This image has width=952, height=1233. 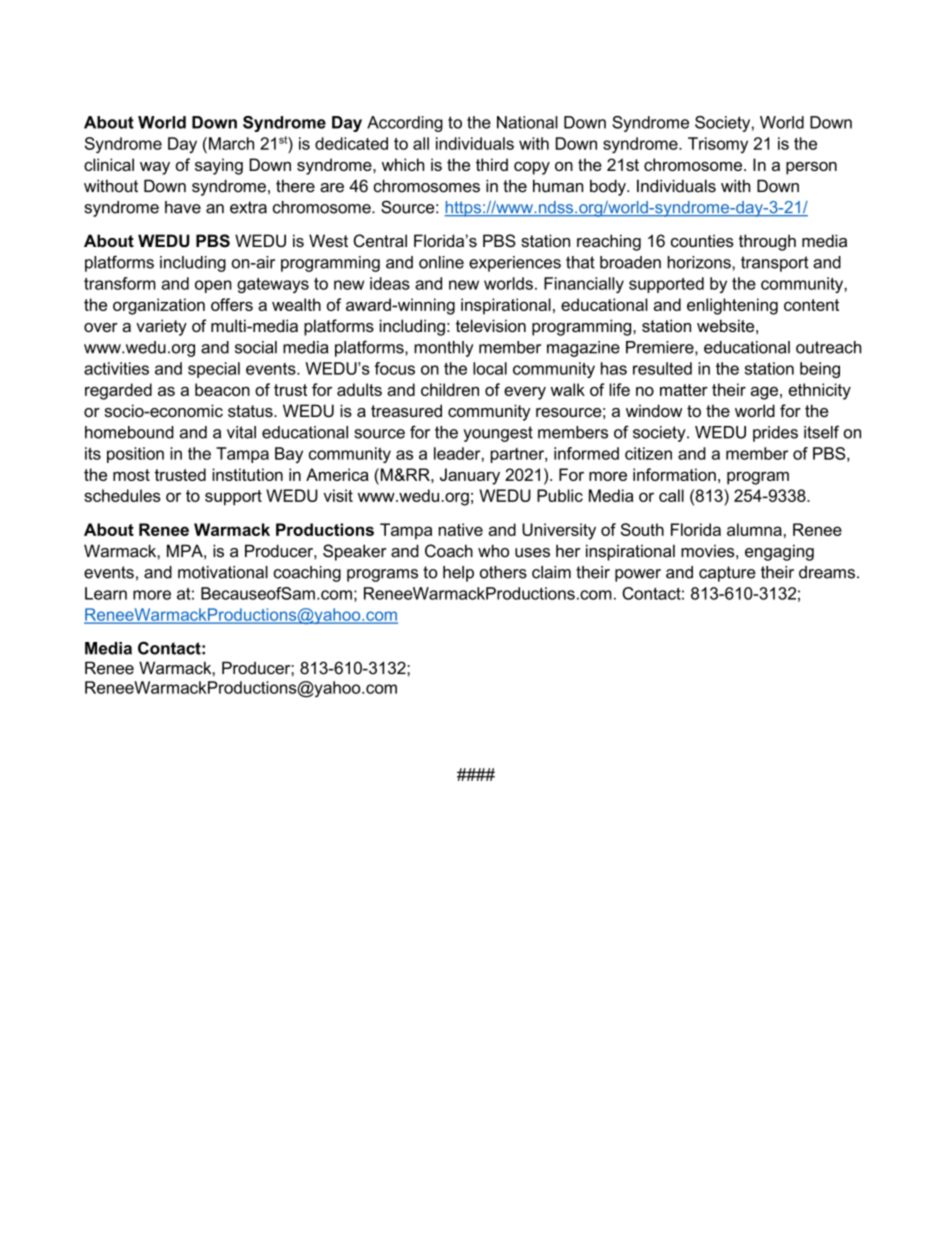 I want to click on Trisomy, so click(x=718, y=145).
